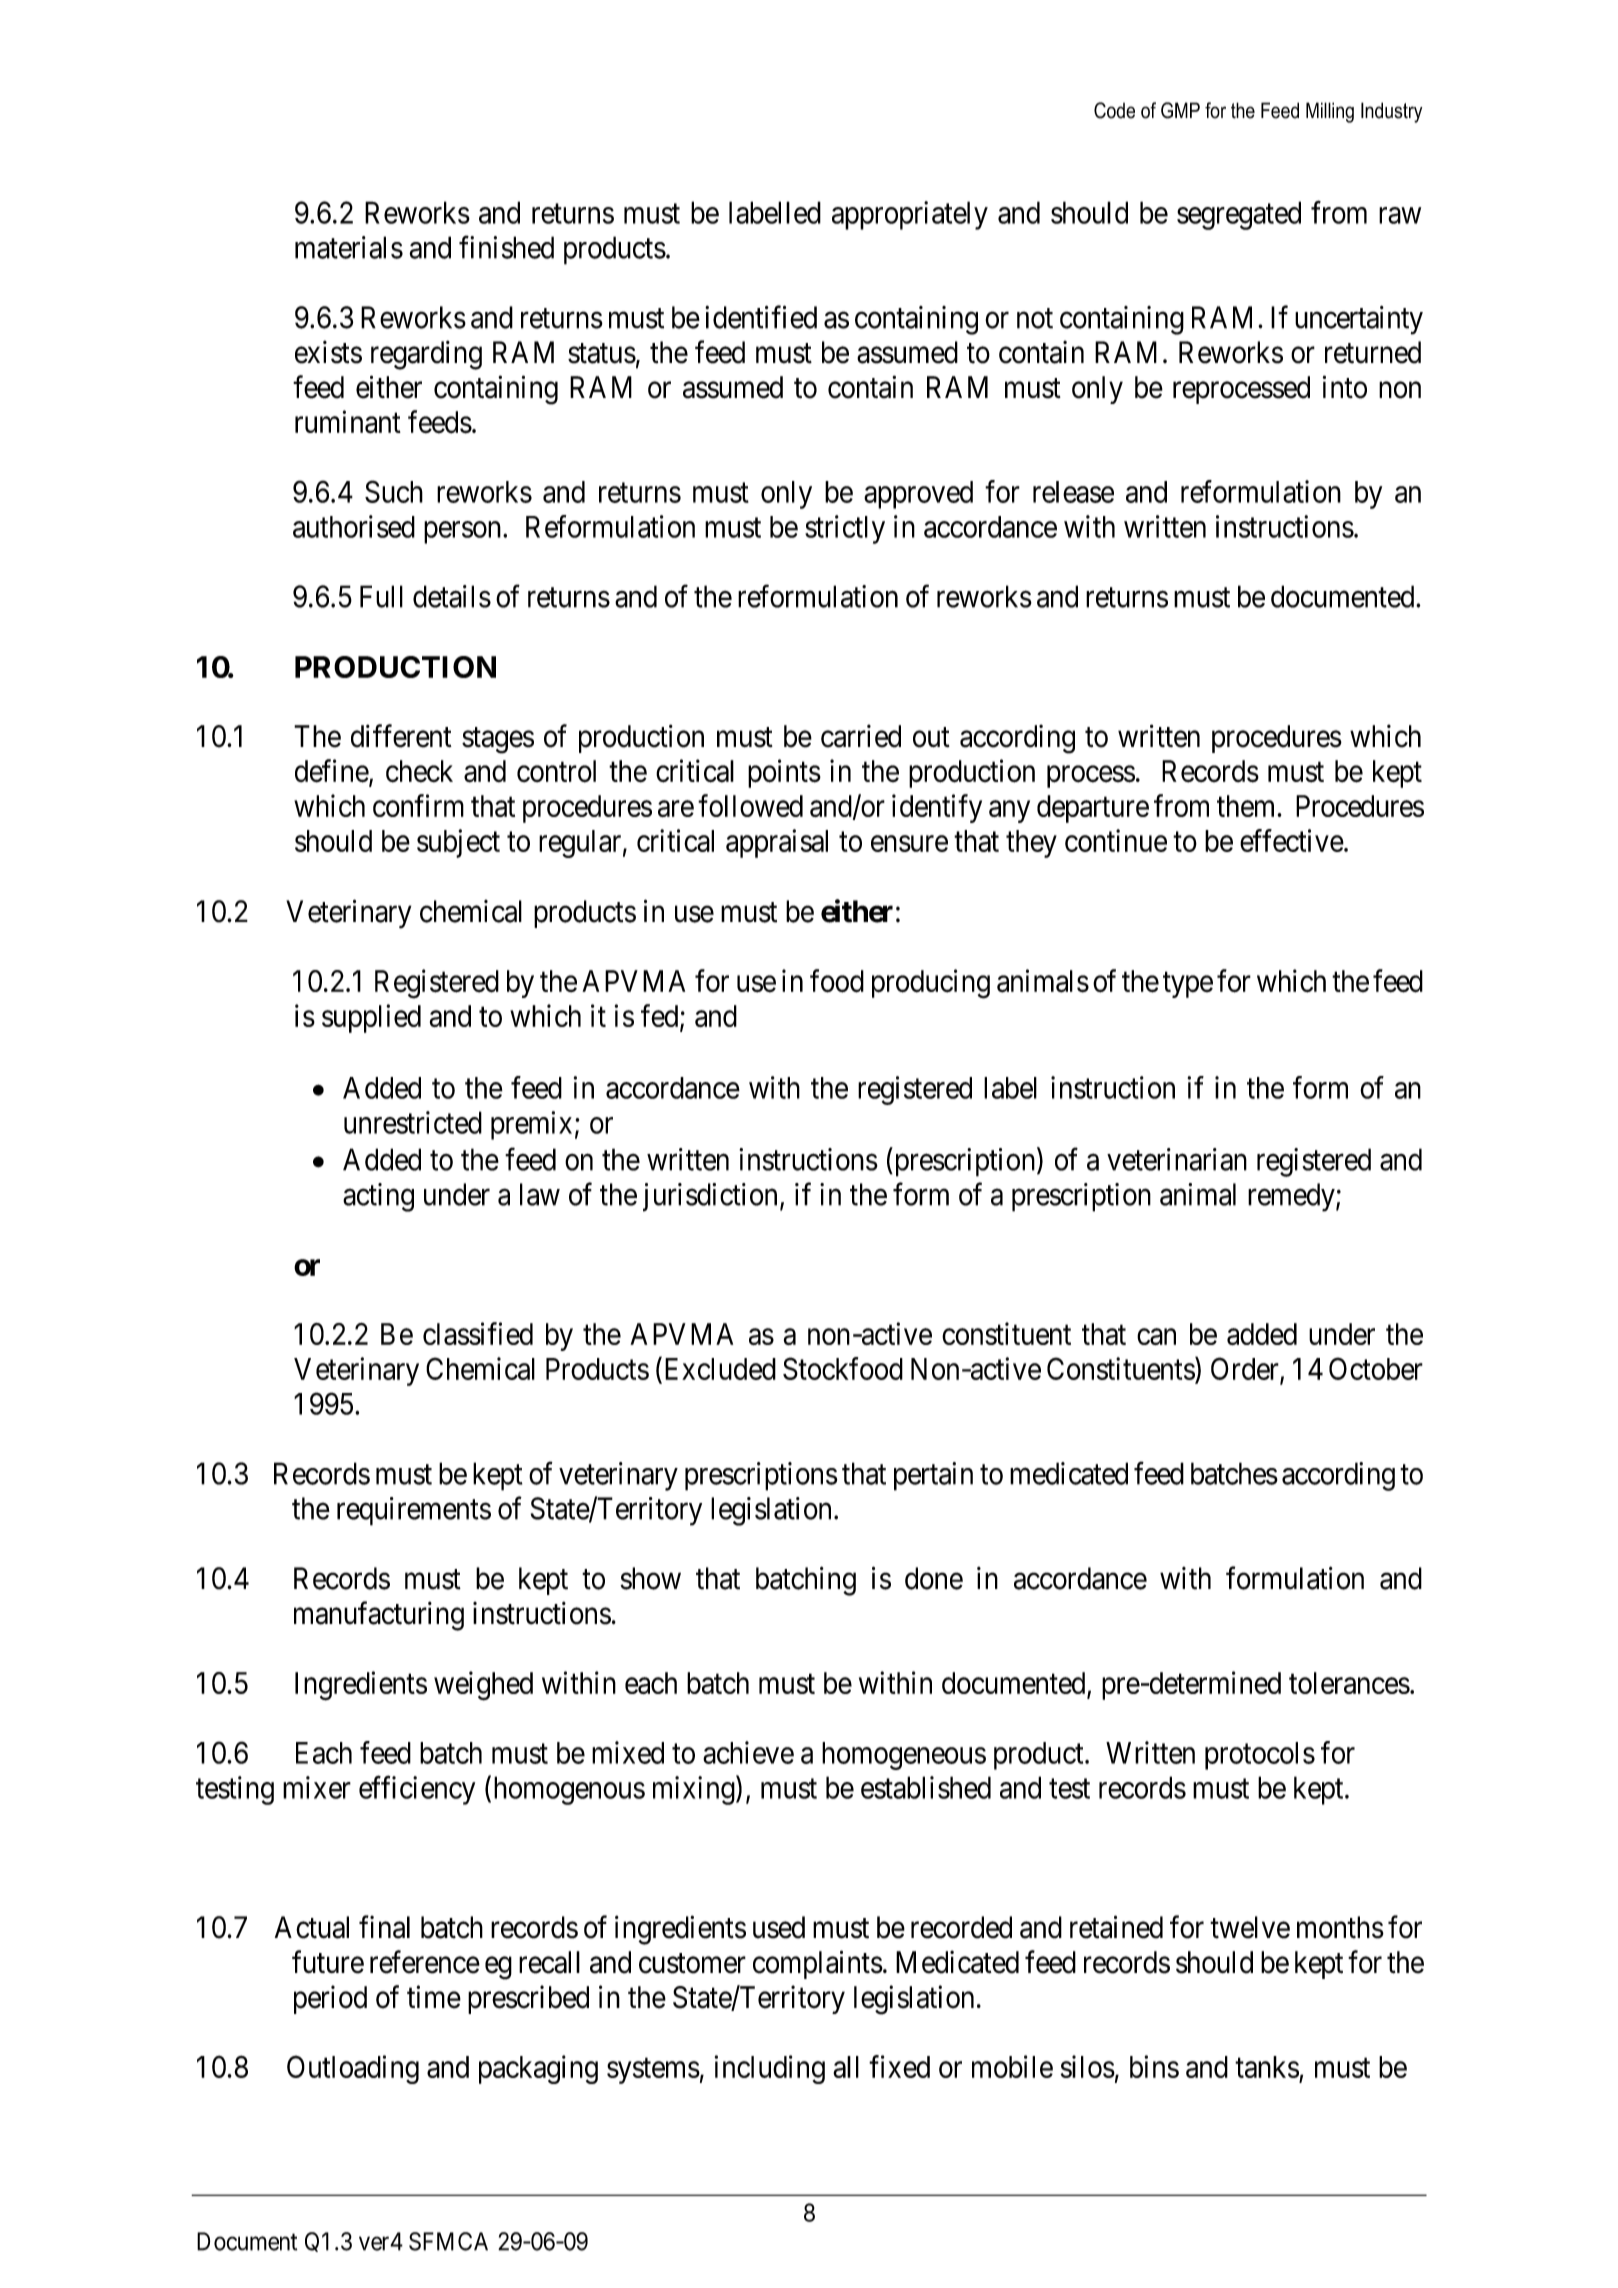 The width and height of the screenshot is (1618, 2288). Describe the element at coordinates (413, 1122) in the screenshot. I see `unrestricted` at that location.
